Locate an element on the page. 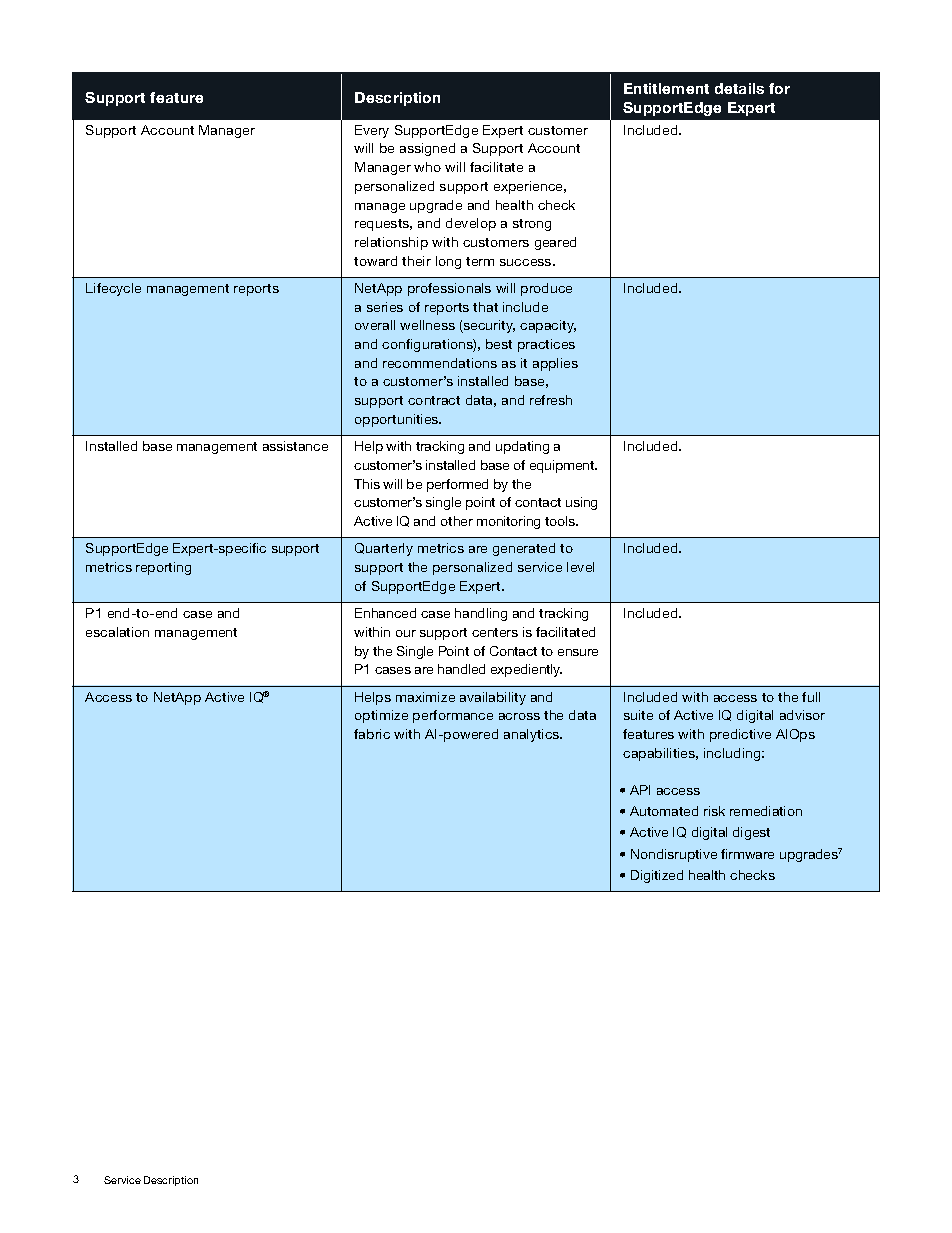  Every is located at coordinates (372, 131).
